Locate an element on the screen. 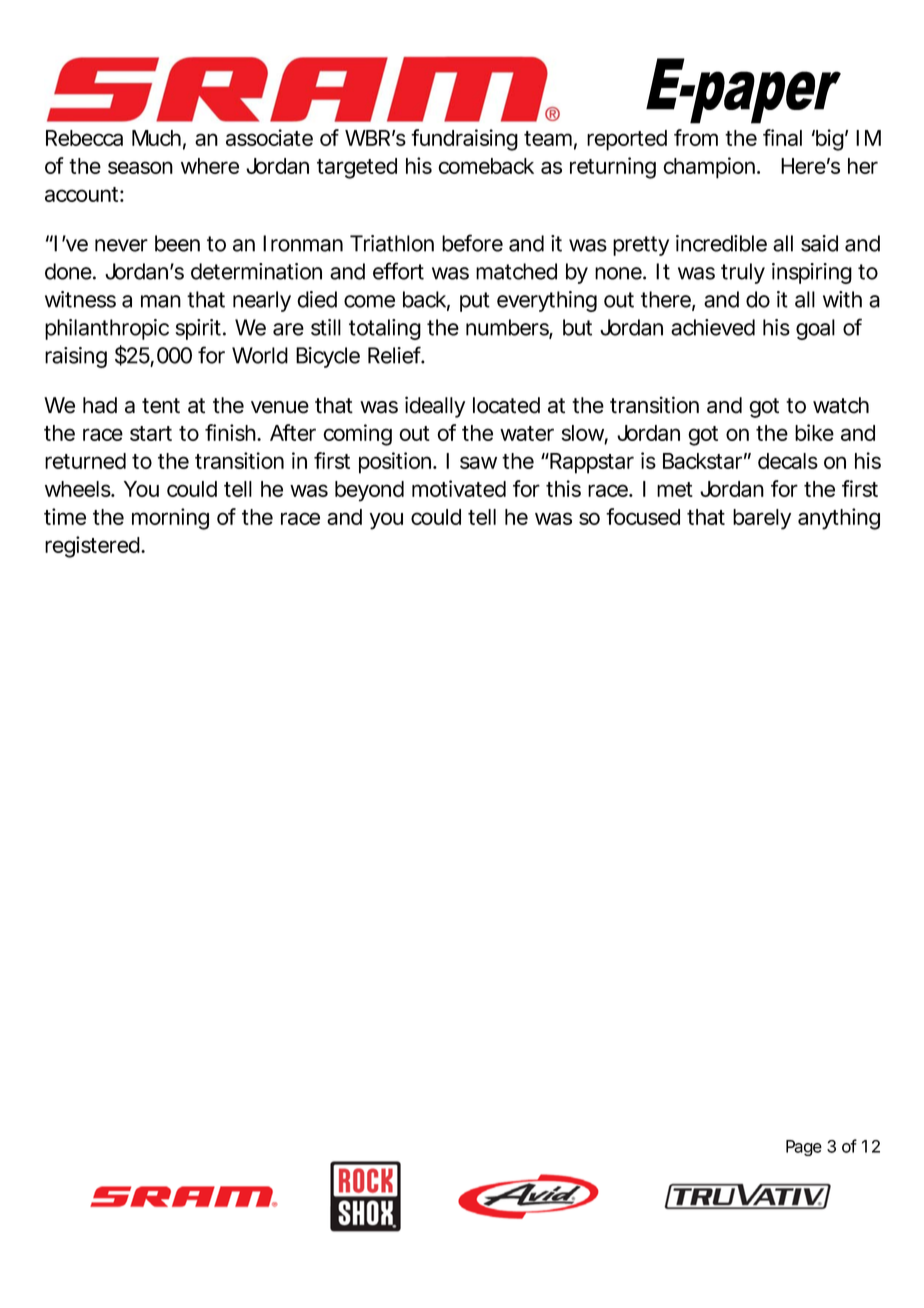 The image size is (924, 1308). champion is located at coordinates (711, 168).
